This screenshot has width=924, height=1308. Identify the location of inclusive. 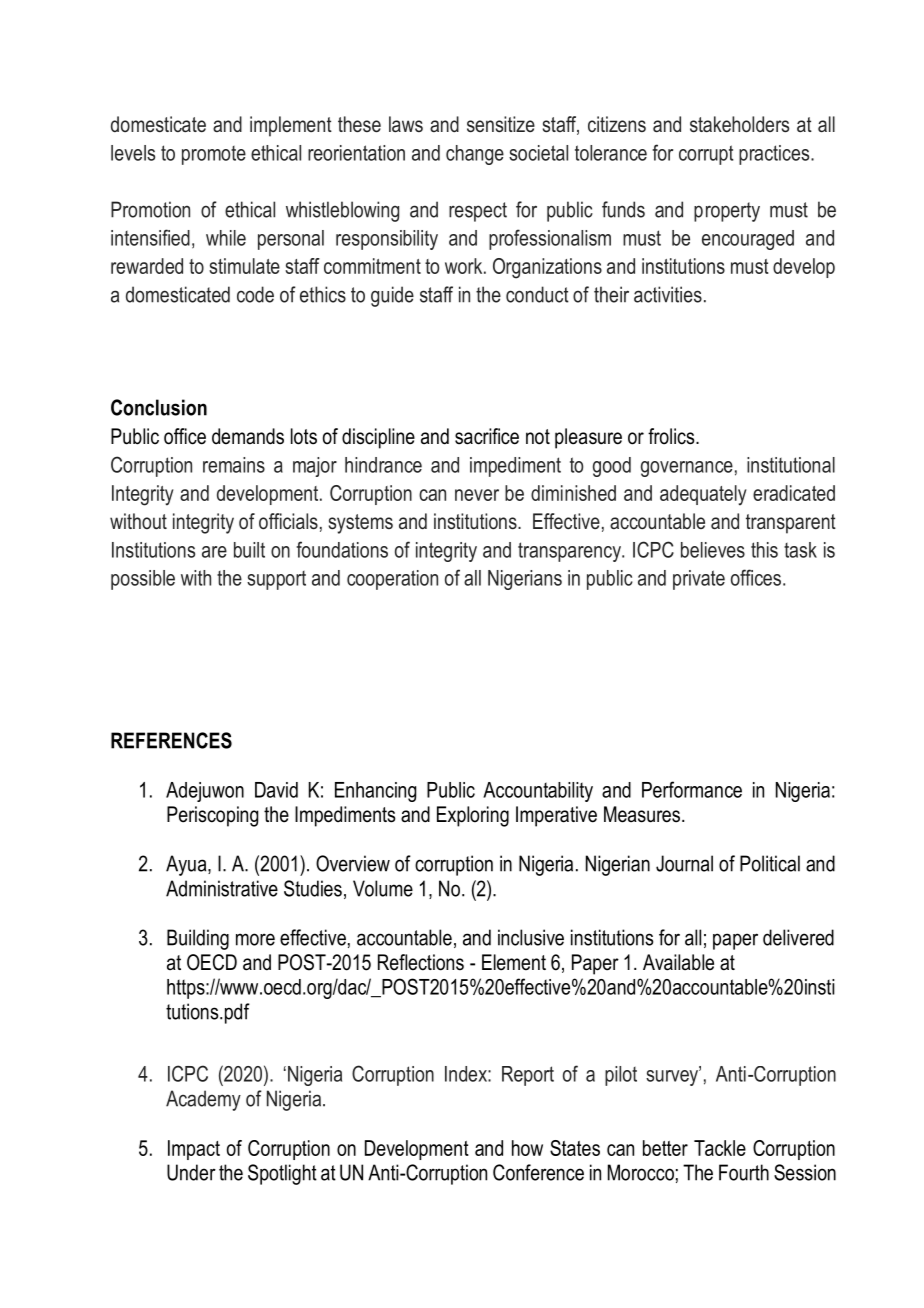
(531, 937).
